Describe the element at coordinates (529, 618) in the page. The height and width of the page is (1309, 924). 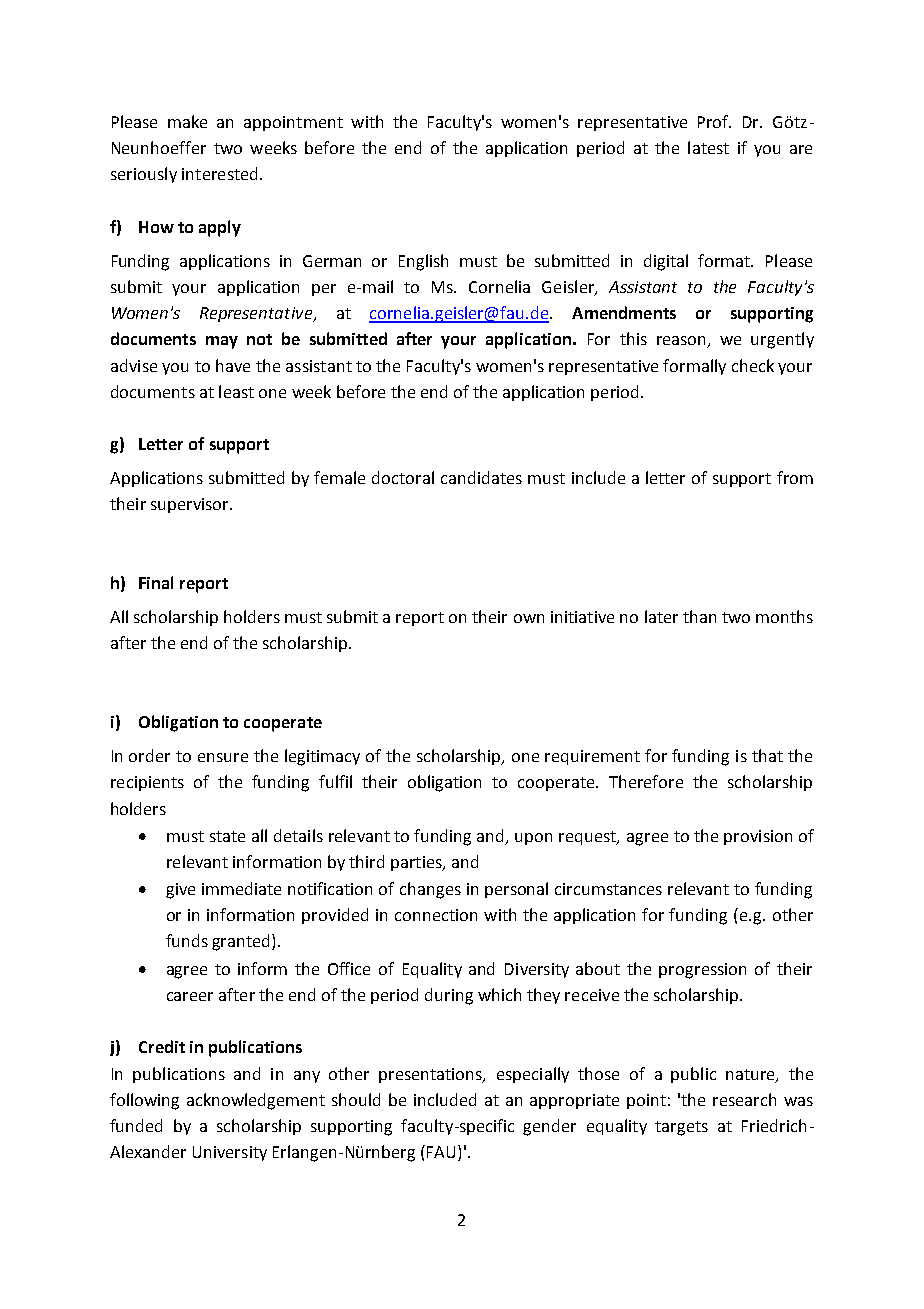
I see `own` at that location.
